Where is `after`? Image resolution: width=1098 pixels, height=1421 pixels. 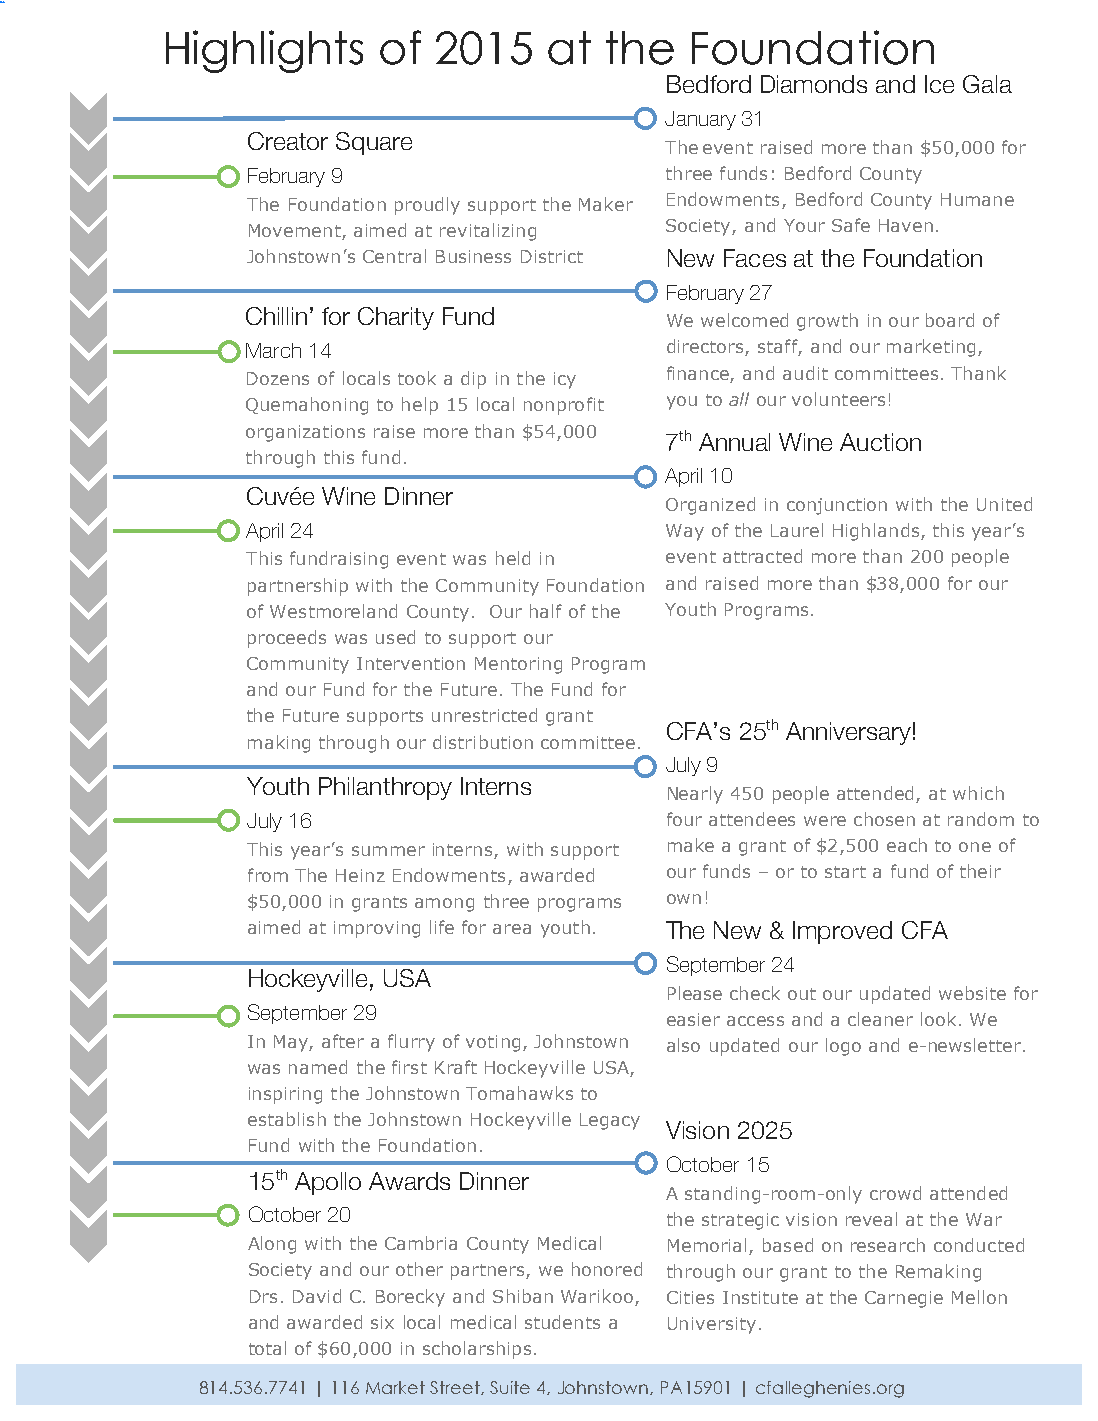 after is located at coordinates (343, 1041).
